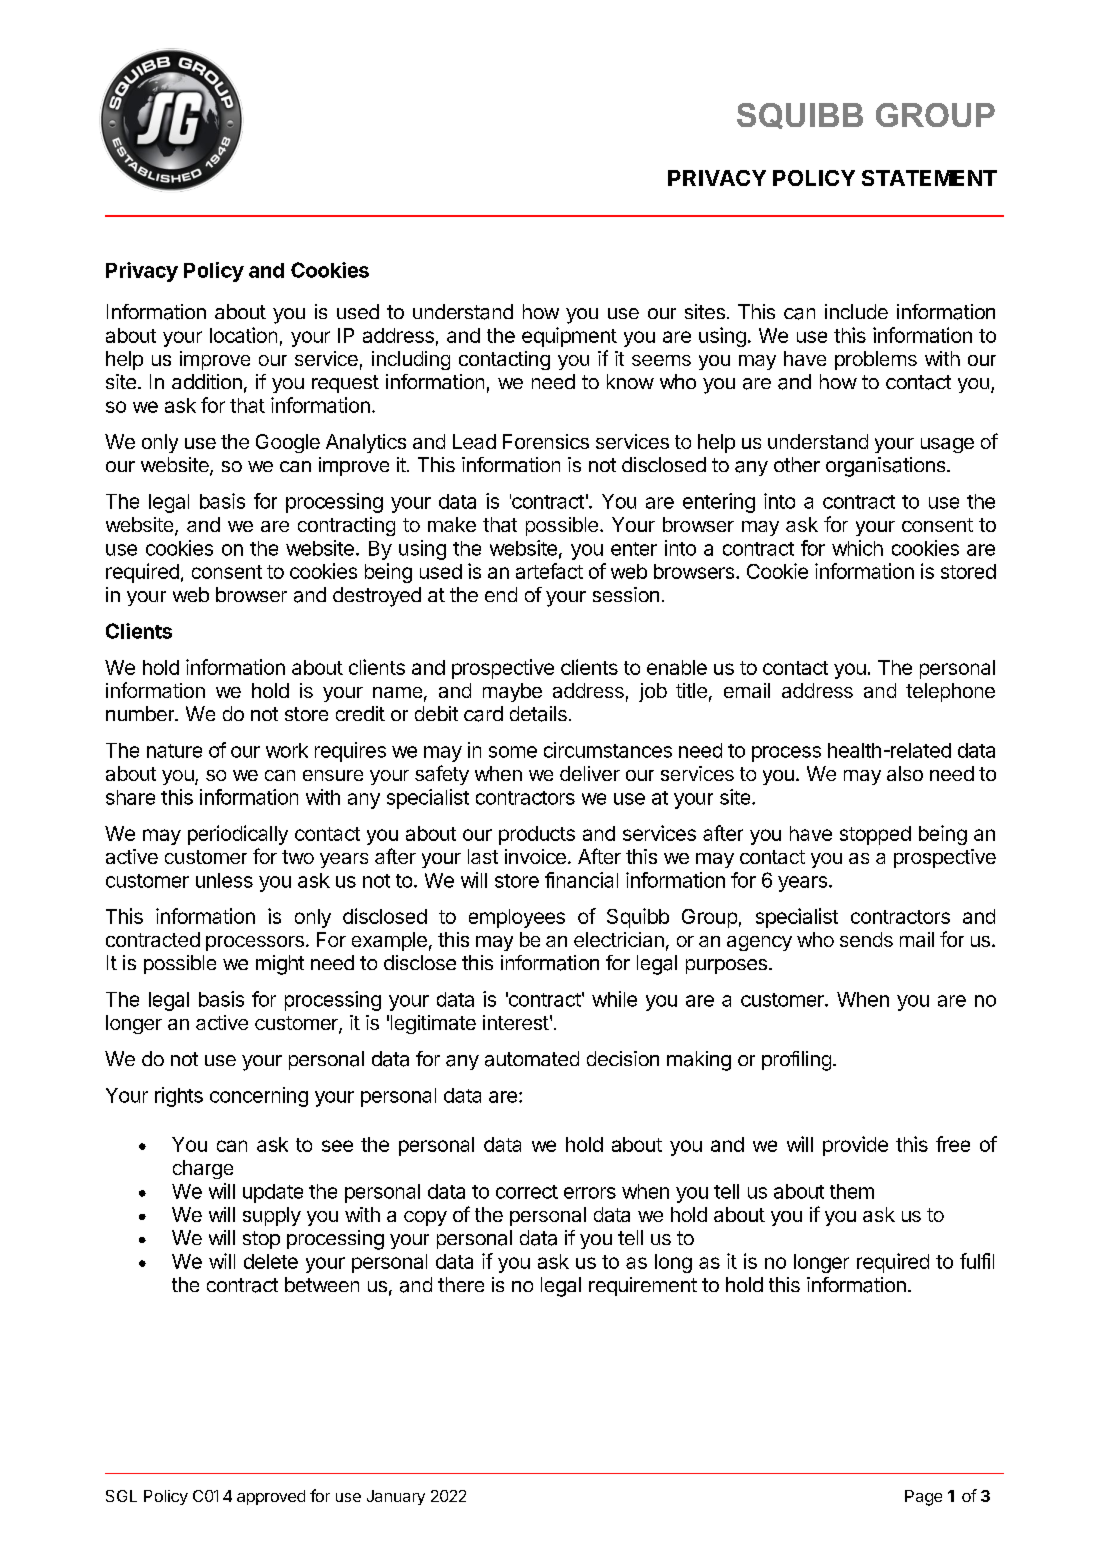 Image resolution: width=1101 pixels, height=1558 pixels. What do you see at coordinates (271, 1497) in the screenshot?
I see `approved` at bounding box center [271, 1497].
